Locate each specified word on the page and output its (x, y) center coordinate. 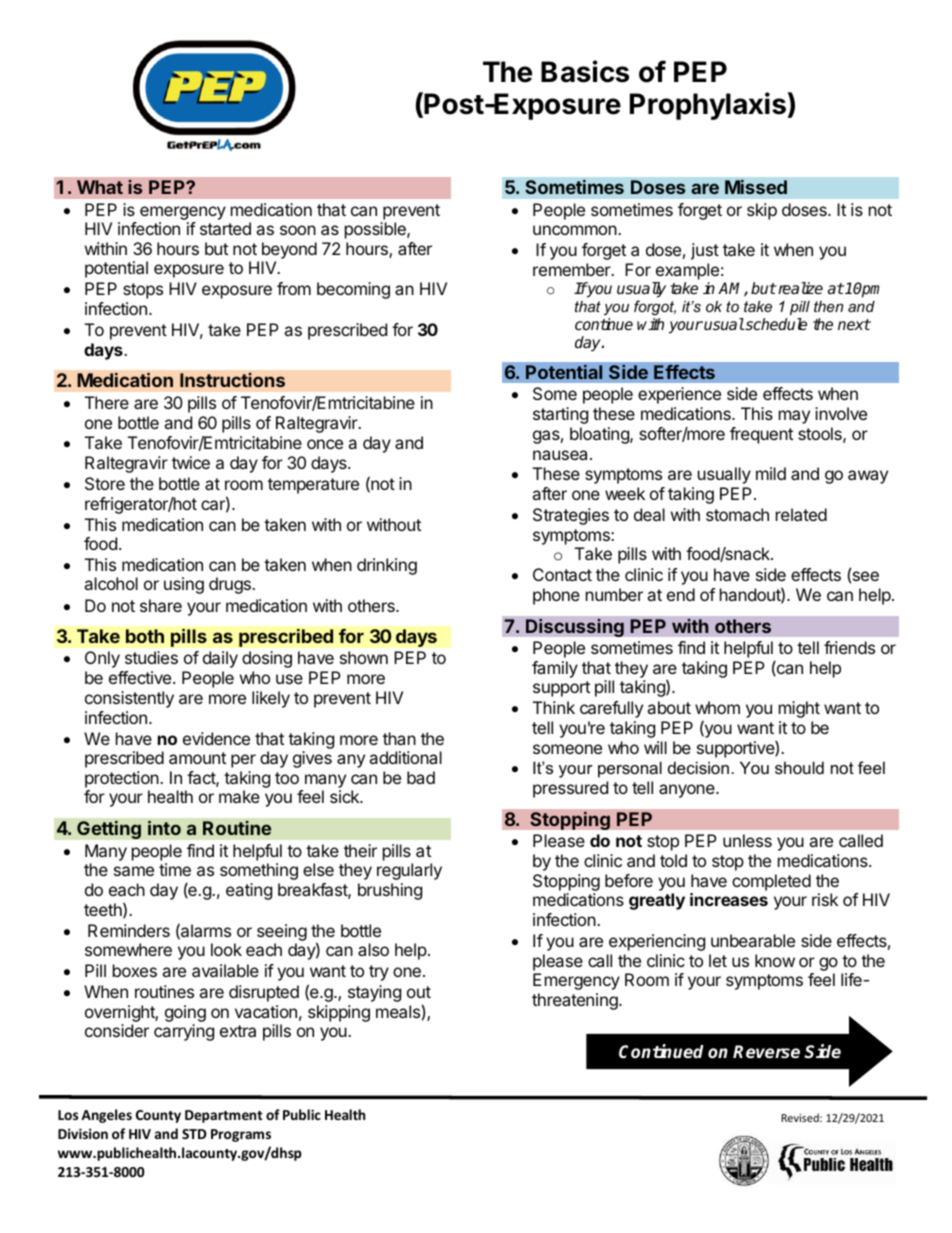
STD (194, 1134)
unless (747, 840)
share (161, 605)
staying (374, 993)
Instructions (232, 380)
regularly (409, 871)
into (164, 828)
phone (556, 596)
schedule (775, 324)
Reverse (766, 1052)
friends (849, 647)
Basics (585, 71)
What (100, 187)
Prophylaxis (708, 106)
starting (560, 415)
